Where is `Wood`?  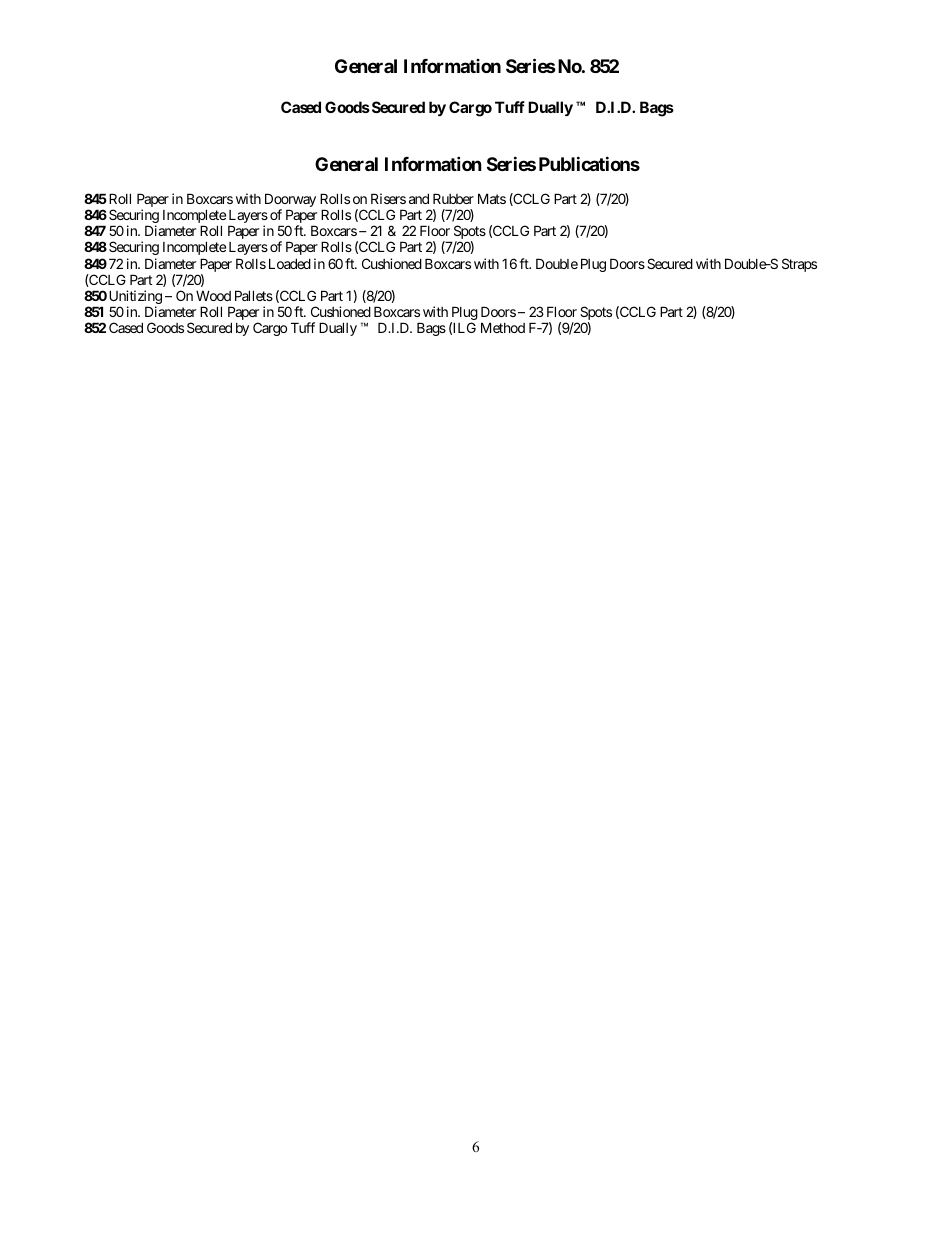 Wood is located at coordinates (213, 296).
